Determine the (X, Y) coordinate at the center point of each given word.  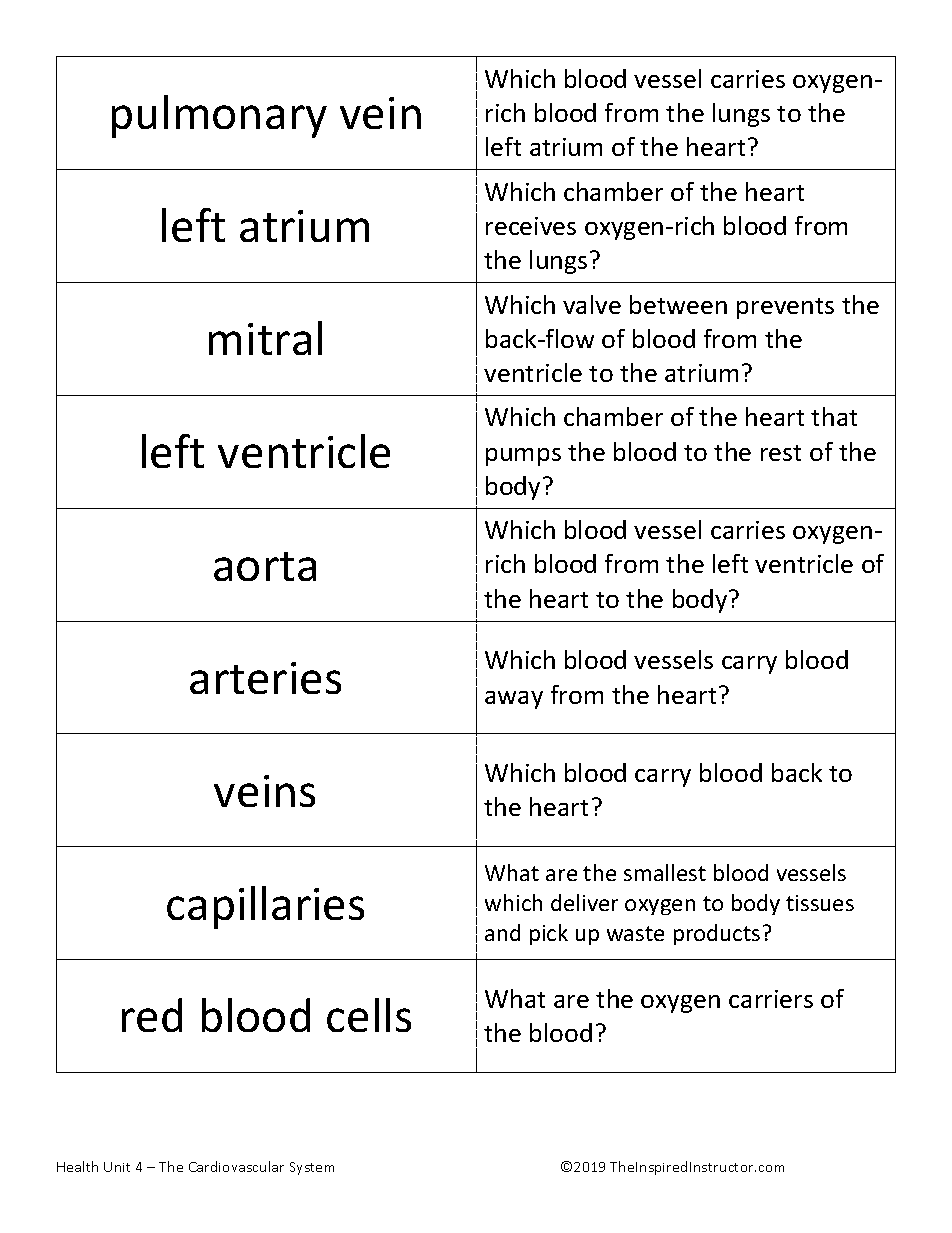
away (514, 700)
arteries (265, 678)
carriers (771, 999)
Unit (117, 1167)
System (312, 1168)
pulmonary (219, 116)
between (678, 304)
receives (531, 226)
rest (781, 453)
